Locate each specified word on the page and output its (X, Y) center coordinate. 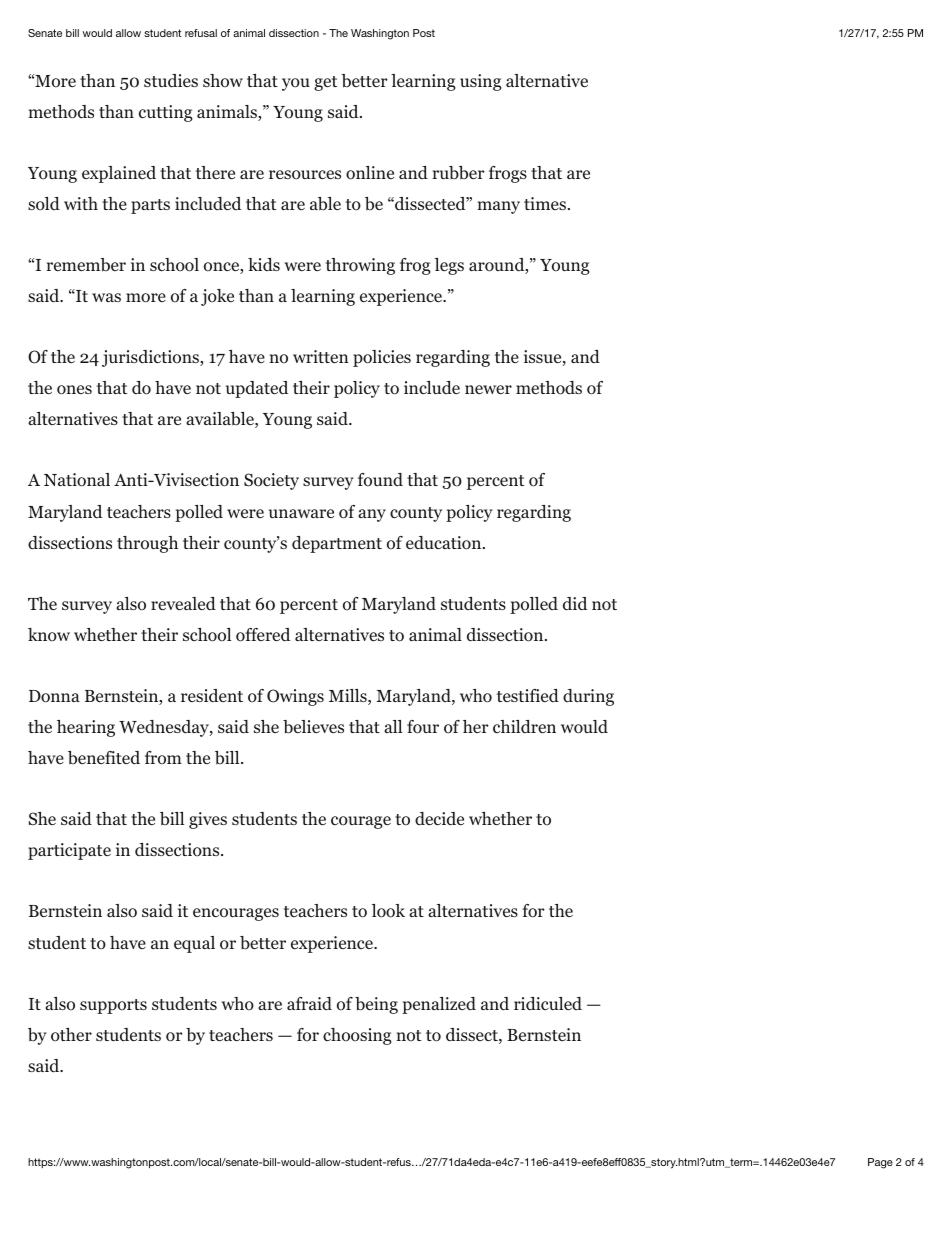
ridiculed (548, 1003)
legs (449, 266)
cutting (166, 113)
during (588, 697)
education (445, 543)
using (481, 82)
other (71, 1035)
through (147, 544)
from (163, 758)
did (575, 604)
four (423, 727)
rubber (458, 173)
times (545, 203)
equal (194, 944)
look (388, 911)
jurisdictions (151, 358)
